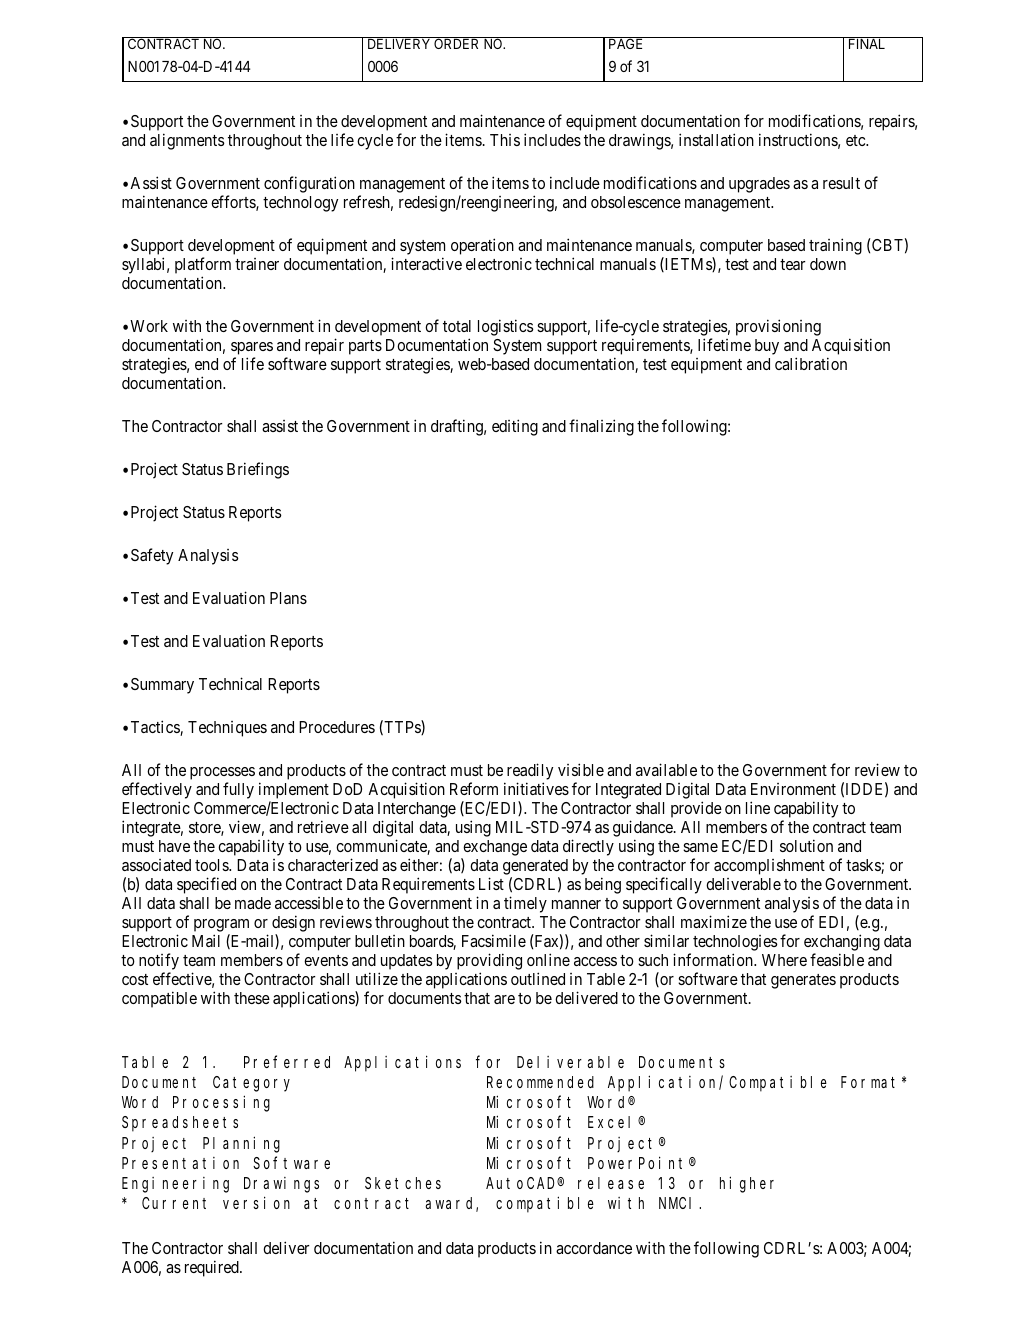 The height and width of the document is (1337, 1033). Describe the element at coordinates (212, 865) in the document. I see `tools` at that location.
